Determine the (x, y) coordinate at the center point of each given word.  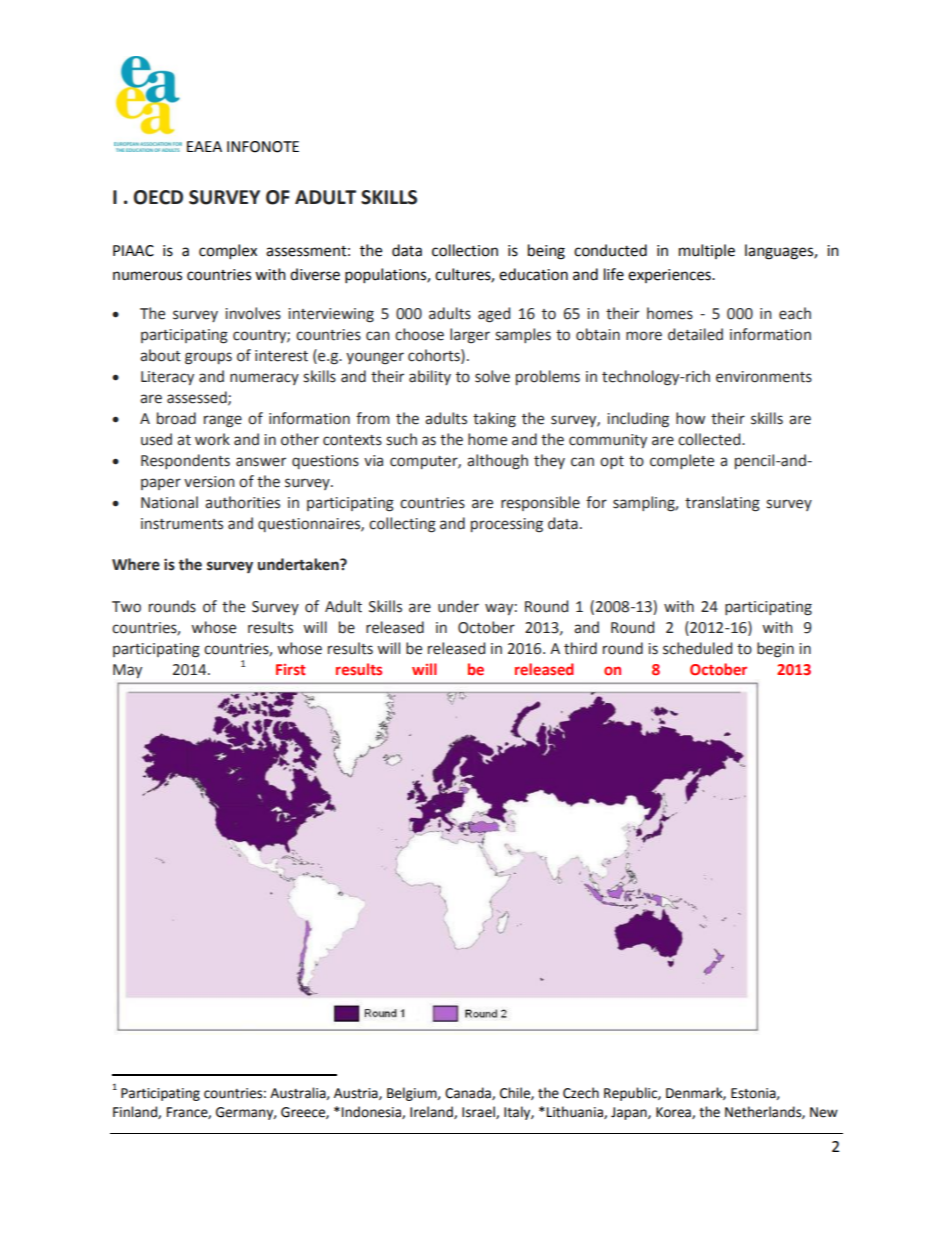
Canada (469, 1093)
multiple (707, 251)
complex (228, 252)
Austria (357, 1094)
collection (465, 250)
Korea (674, 1113)
